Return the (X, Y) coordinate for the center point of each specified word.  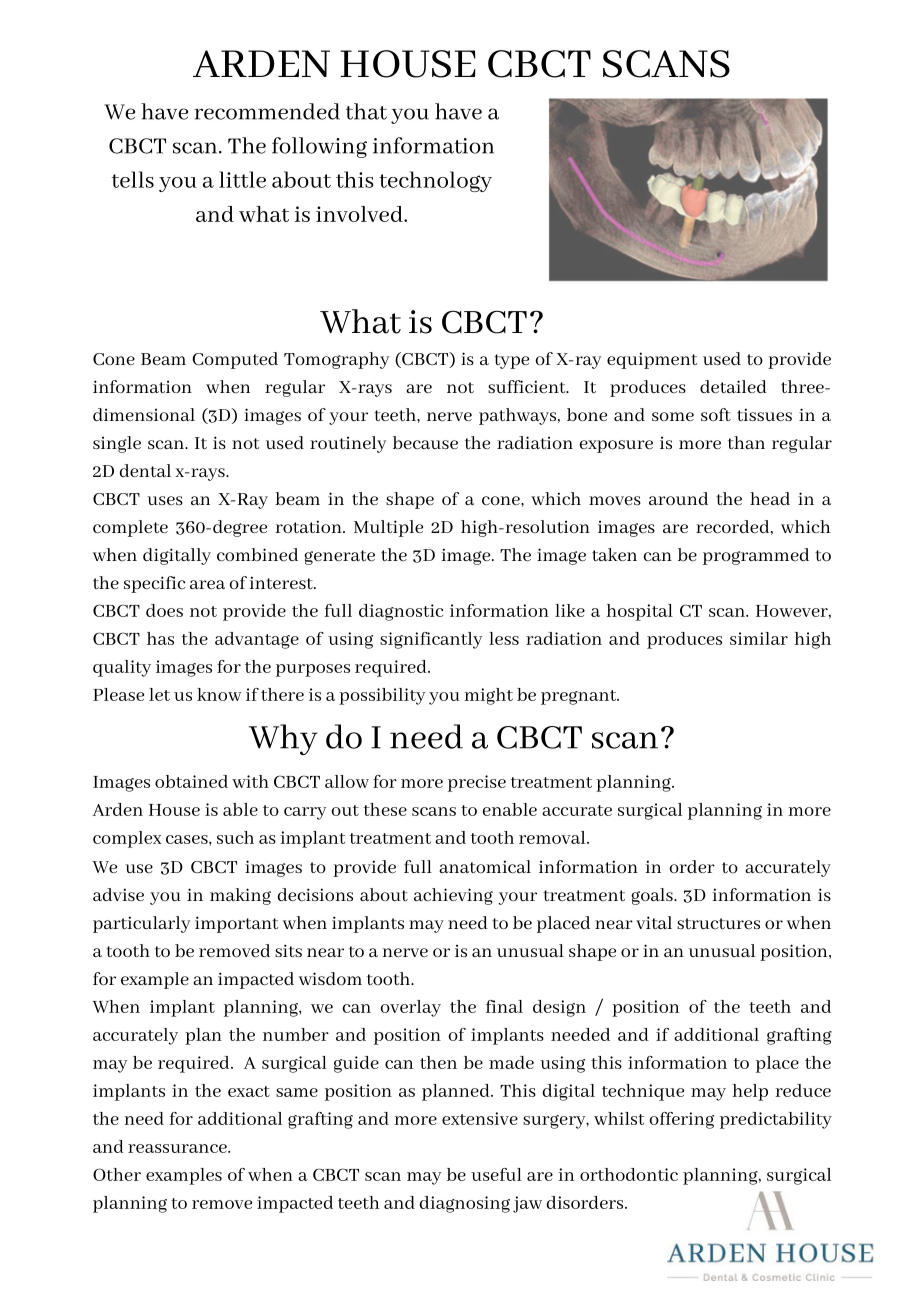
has (160, 638)
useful (496, 1174)
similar (759, 638)
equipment (652, 360)
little (242, 179)
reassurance (178, 1148)
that (366, 111)
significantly (431, 640)
